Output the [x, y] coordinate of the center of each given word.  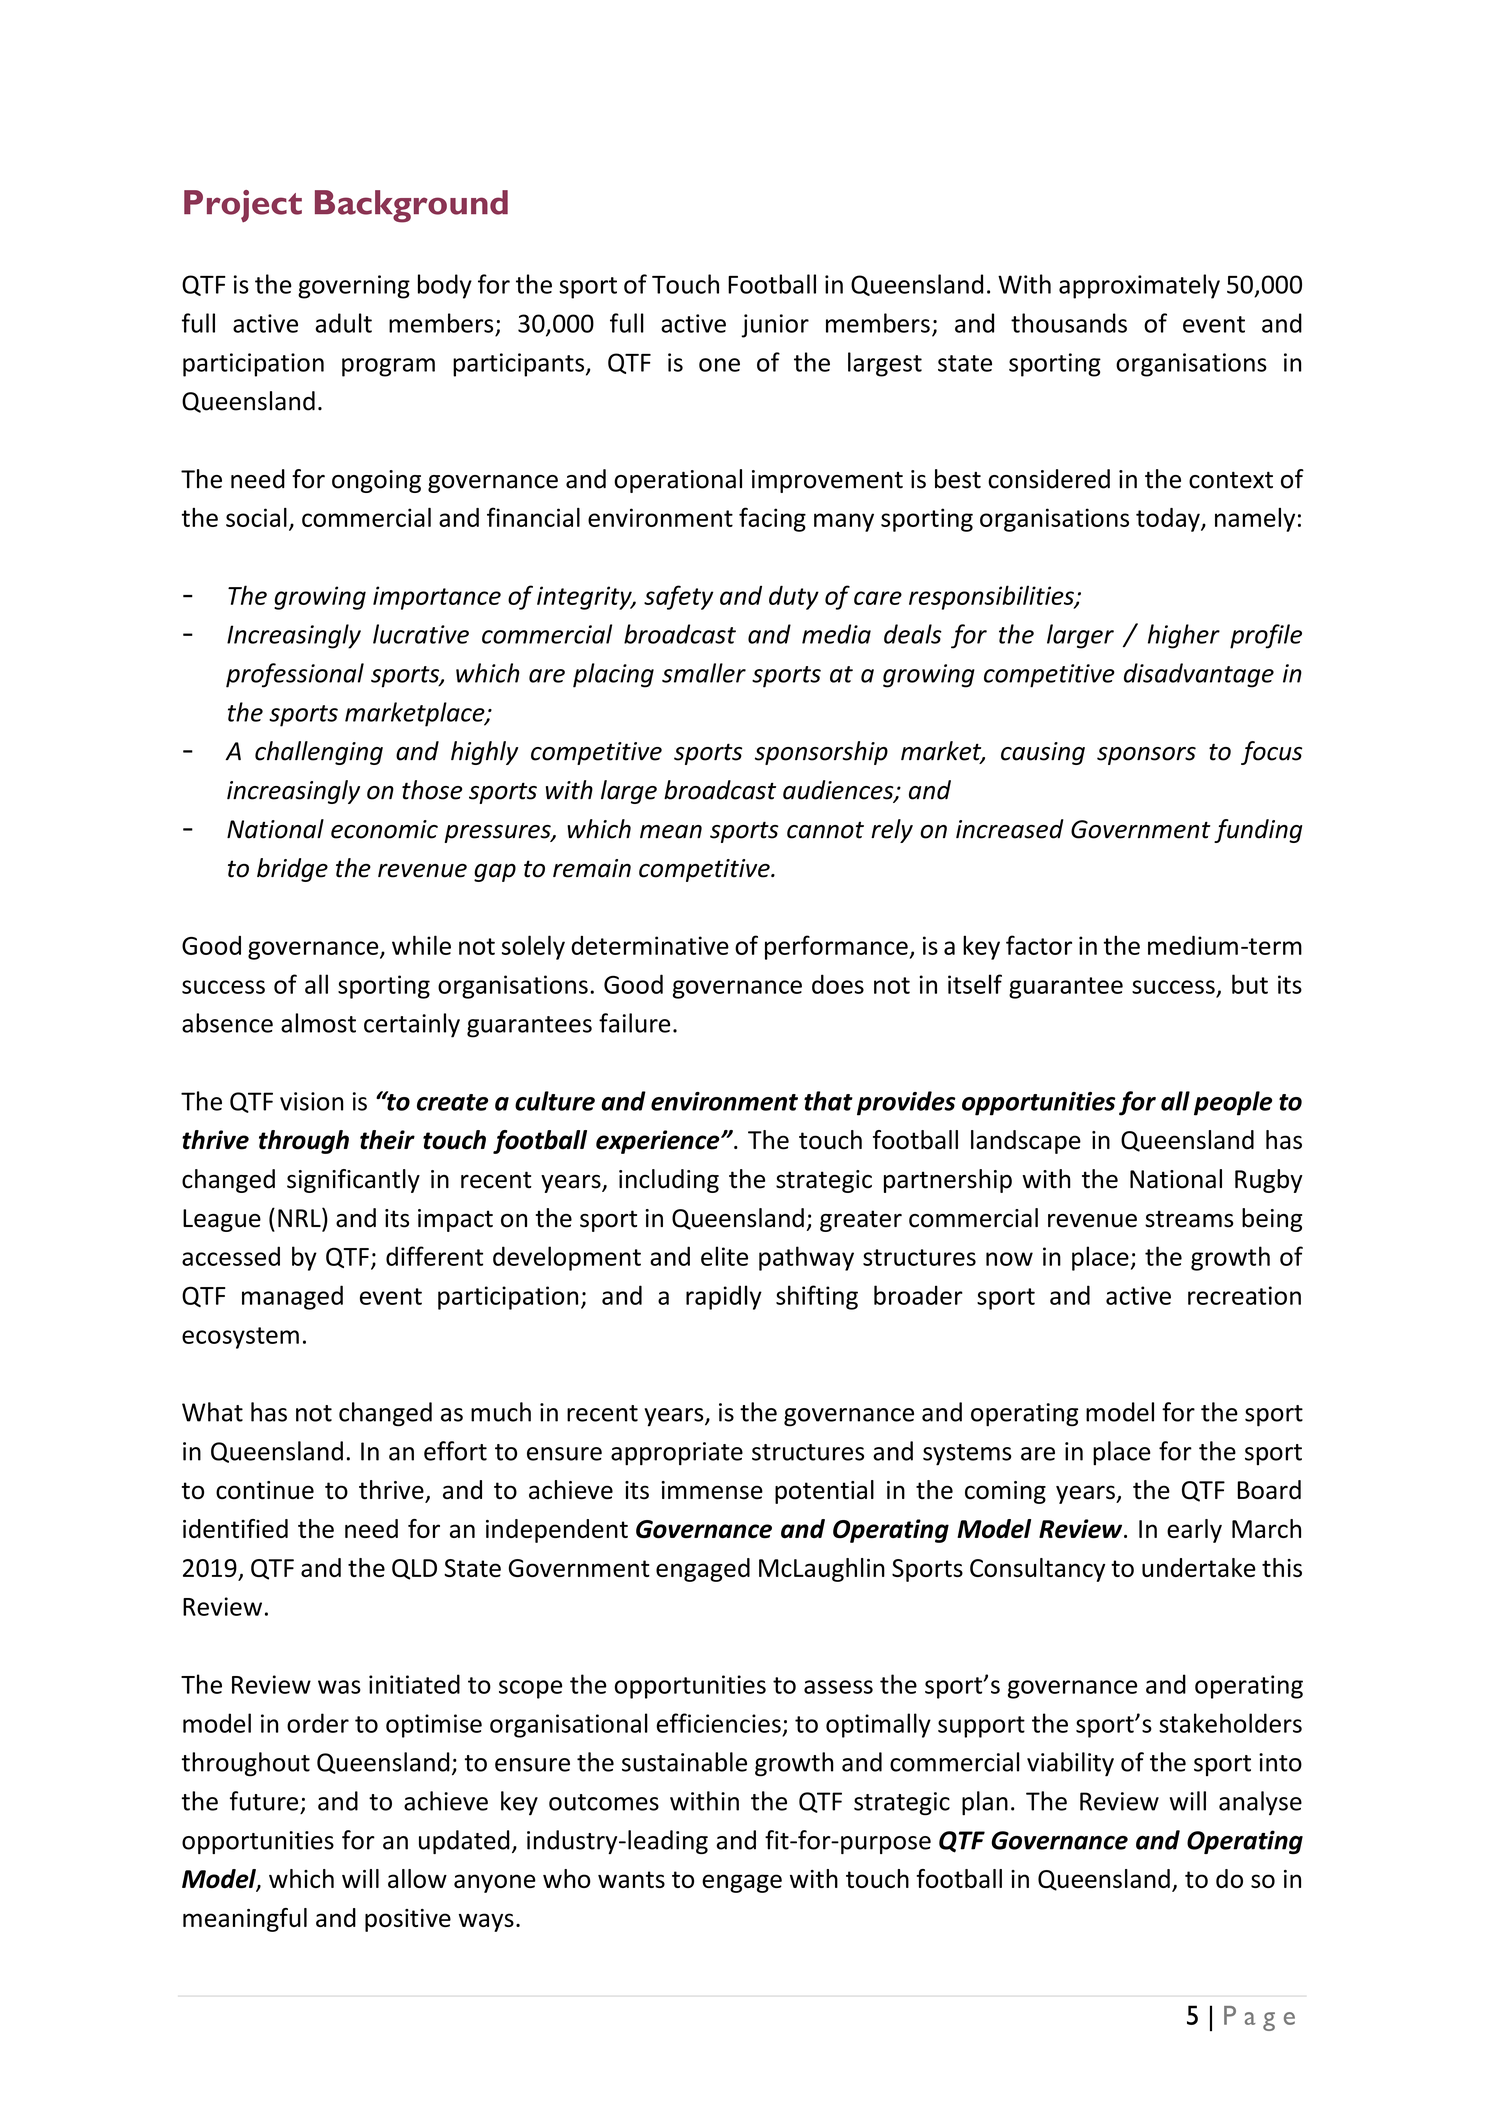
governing [354, 287]
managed [292, 1297]
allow [417, 1878]
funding [1258, 831]
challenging [319, 753]
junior [775, 326]
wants [631, 1879]
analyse [1260, 1803]
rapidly [724, 1297]
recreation [1244, 1295]
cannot [825, 830]
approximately [1139, 286]
